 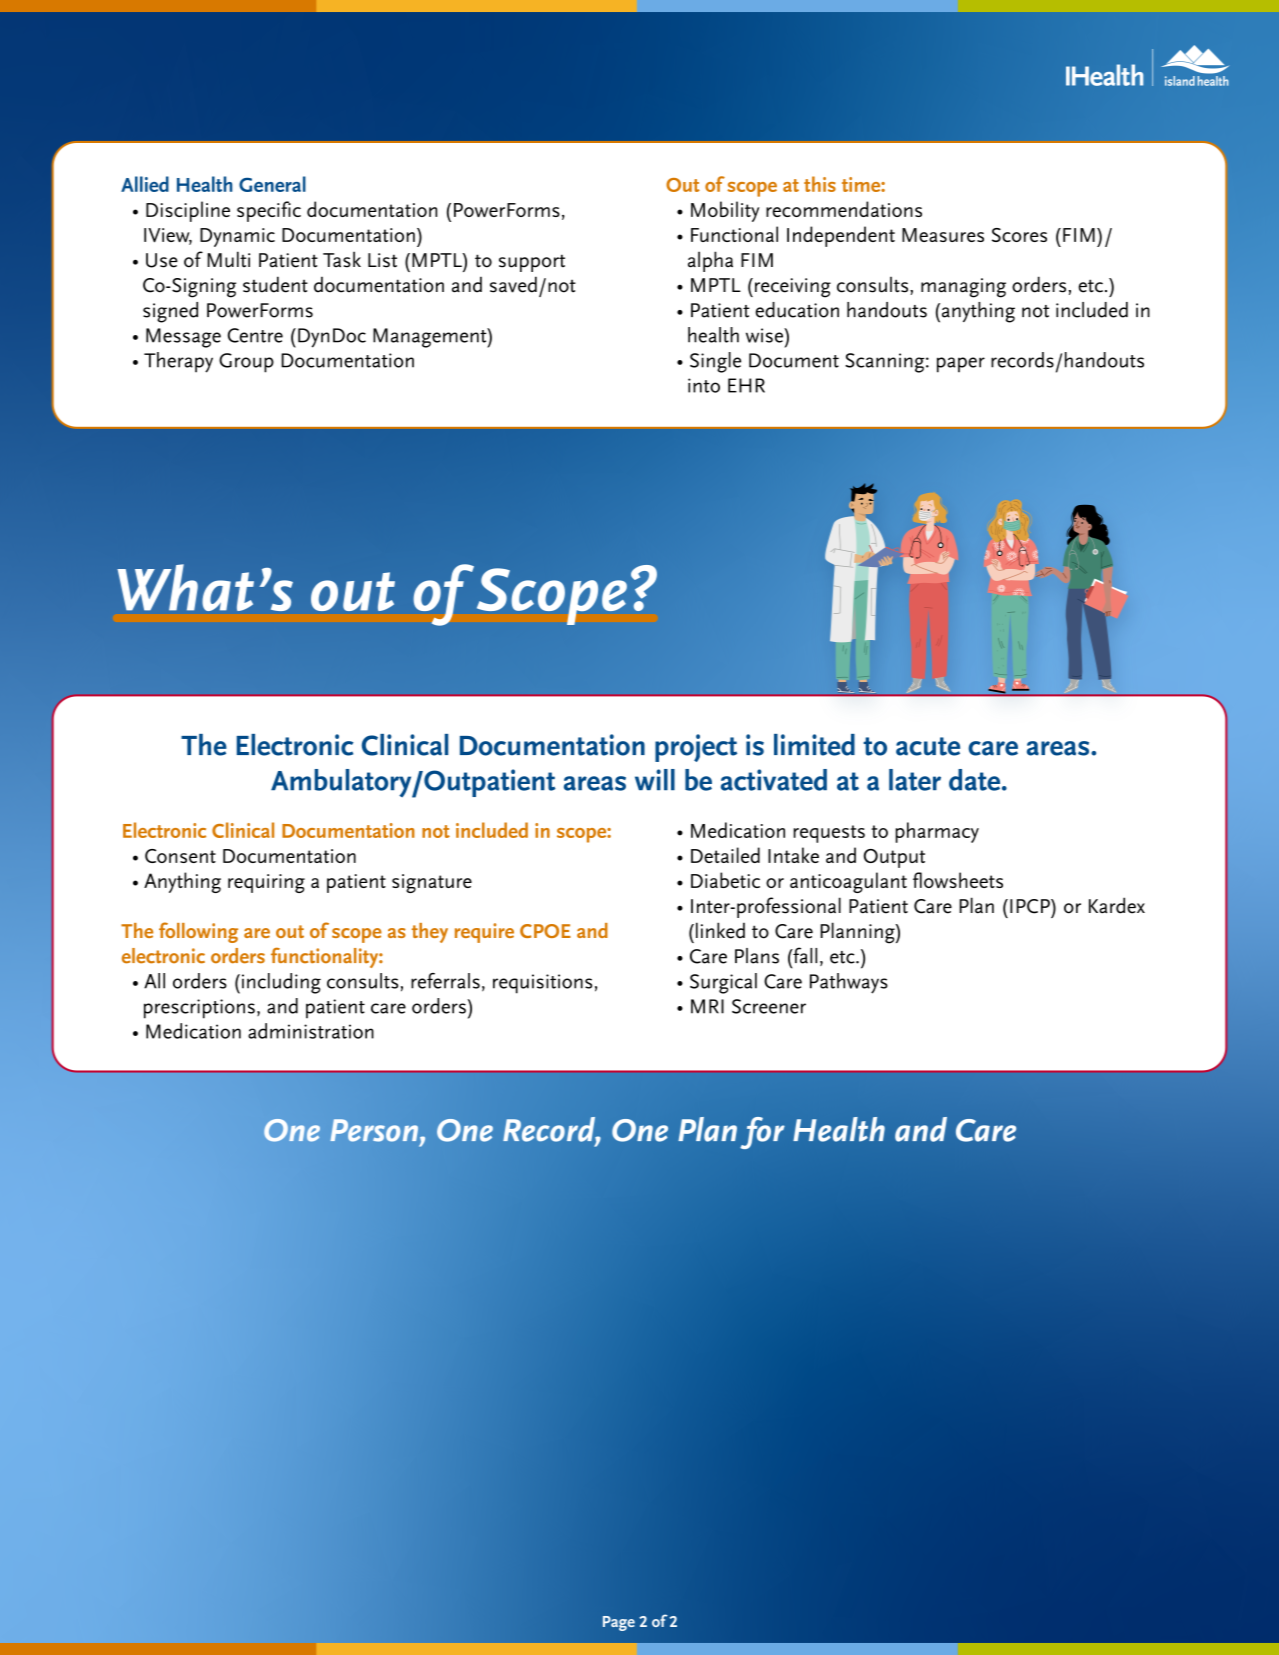 What do you see at coordinates (311, 1031) in the screenshot?
I see `administration` at bounding box center [311, 1031].
